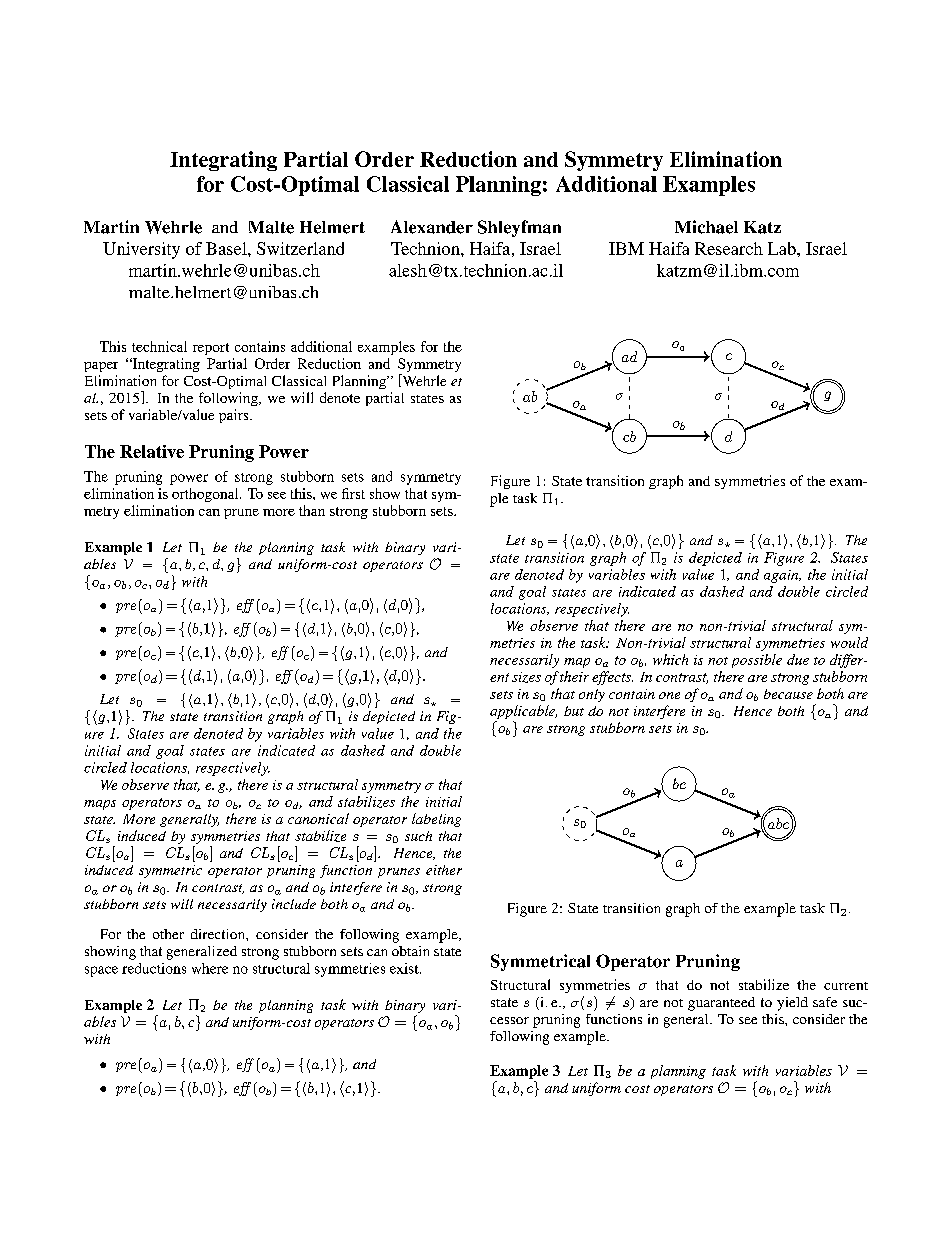  I want to click on Research, so click(729, 248).
